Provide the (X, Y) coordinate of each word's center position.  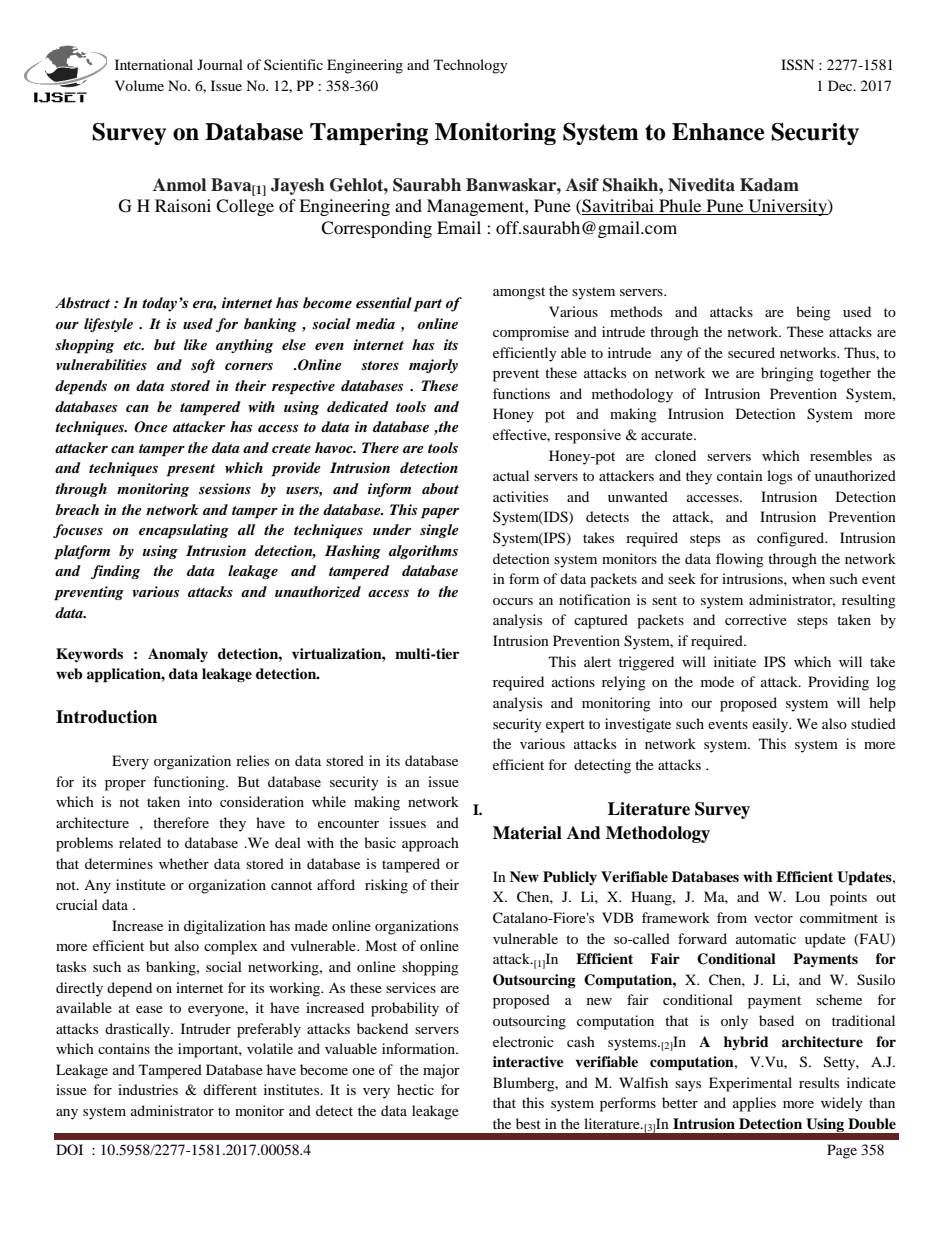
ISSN (797, 65)
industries (148, 1089)
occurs (513, 601)
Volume (139, 85)
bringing (787, 374)
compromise (531, 333)
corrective (756, 619)
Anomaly (178, 655)
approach (430, 844)
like (195, 344)
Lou (807, 896)
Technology (471, 66)
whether (184, 863)
